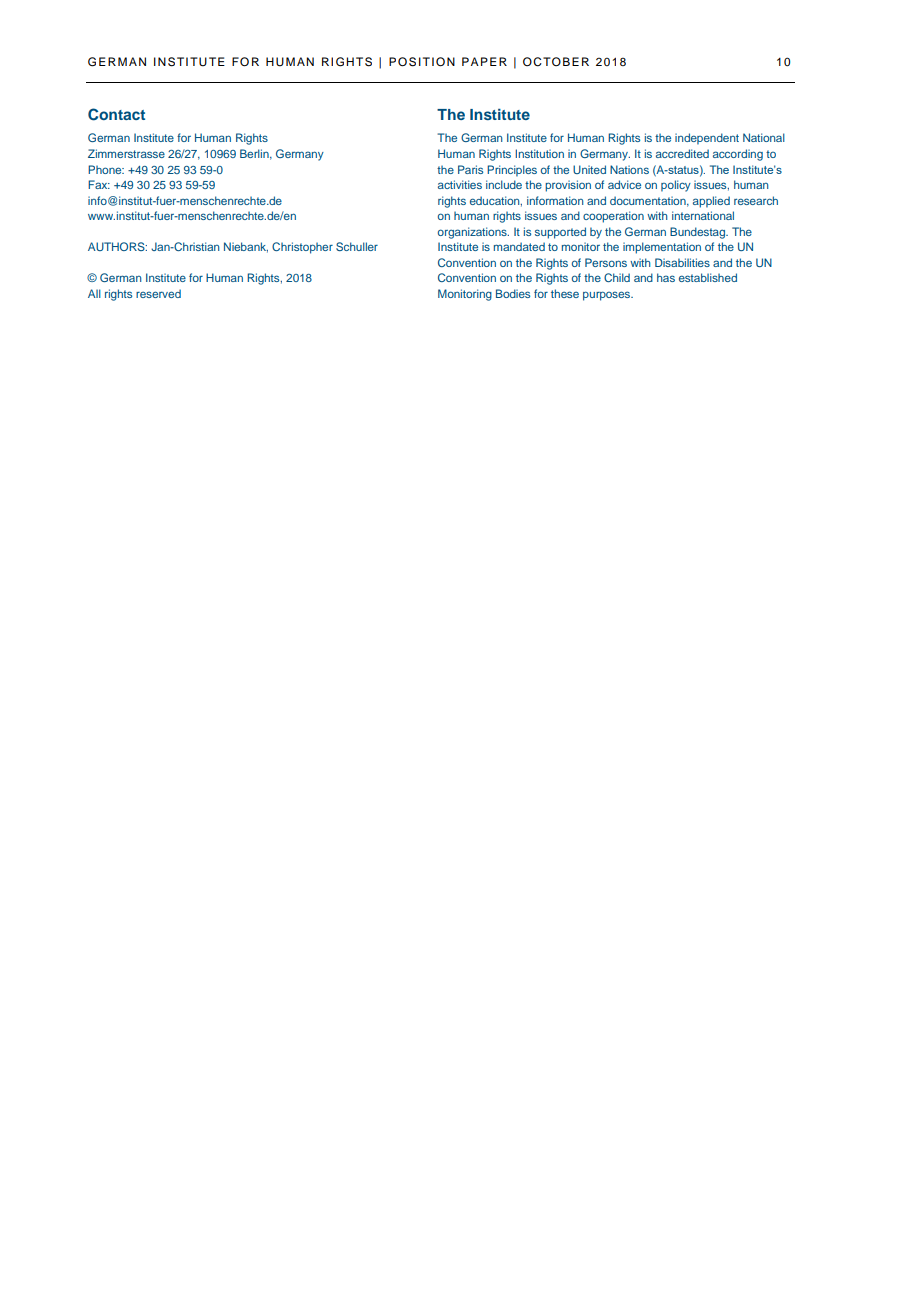 This image has width=924, height=1308. I want to click on has, so click(666, 277).
